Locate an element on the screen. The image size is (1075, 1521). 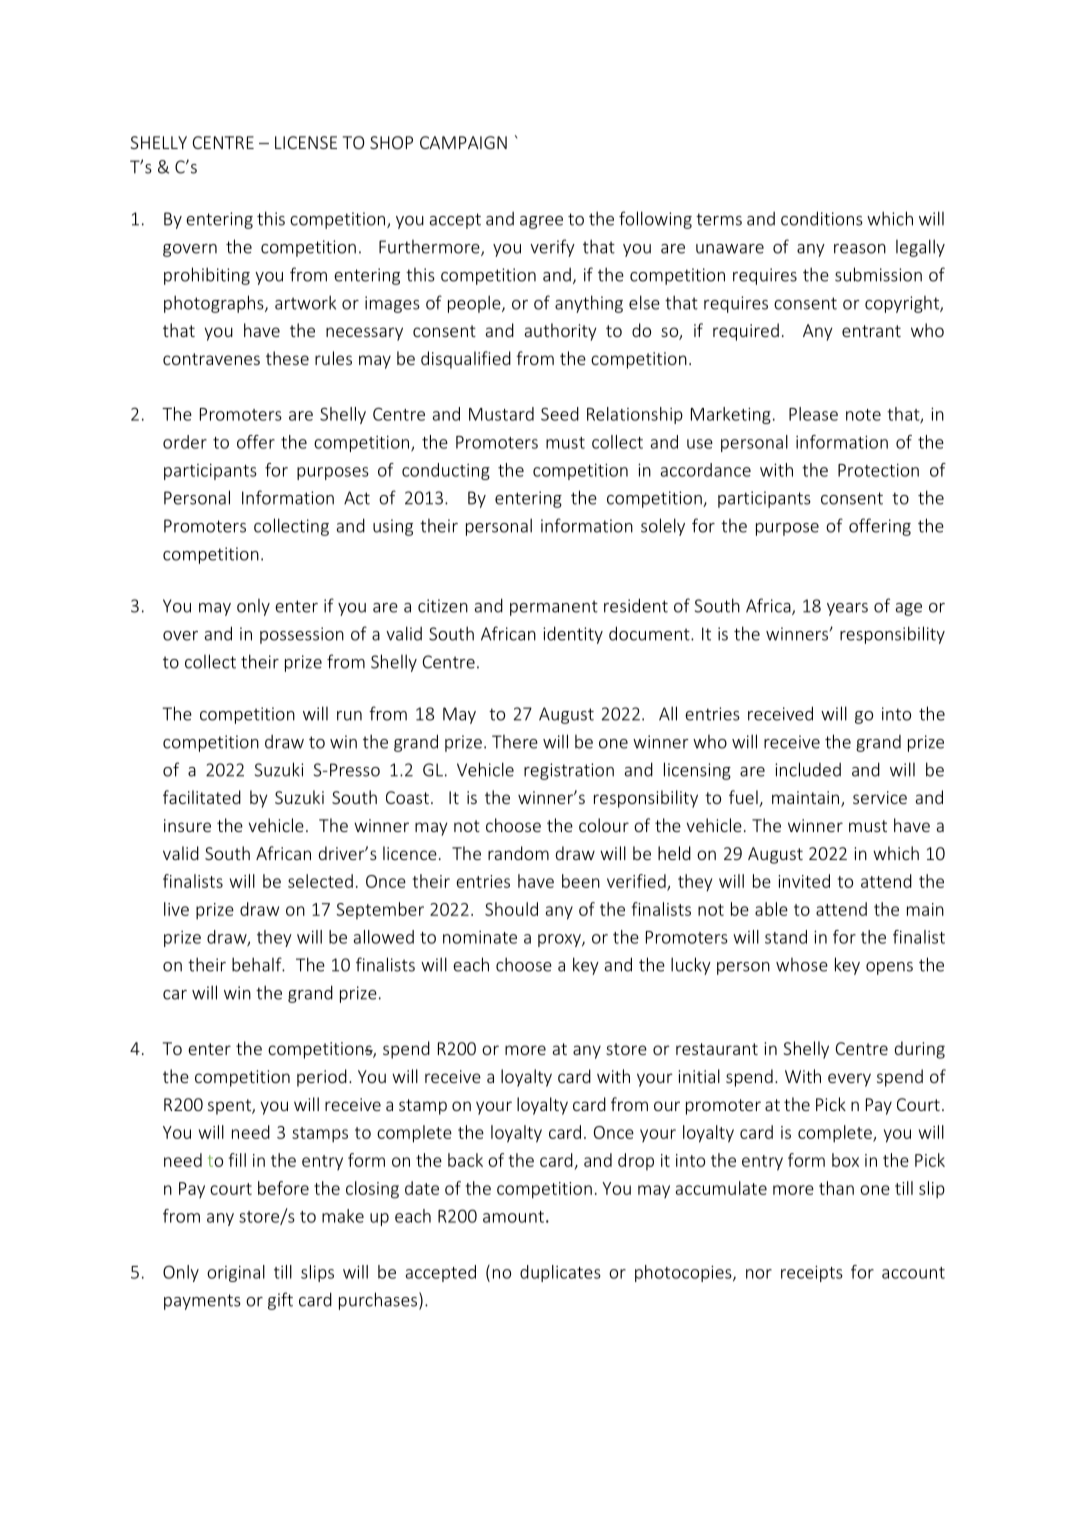
agree is located at coordinates (541, 222).
